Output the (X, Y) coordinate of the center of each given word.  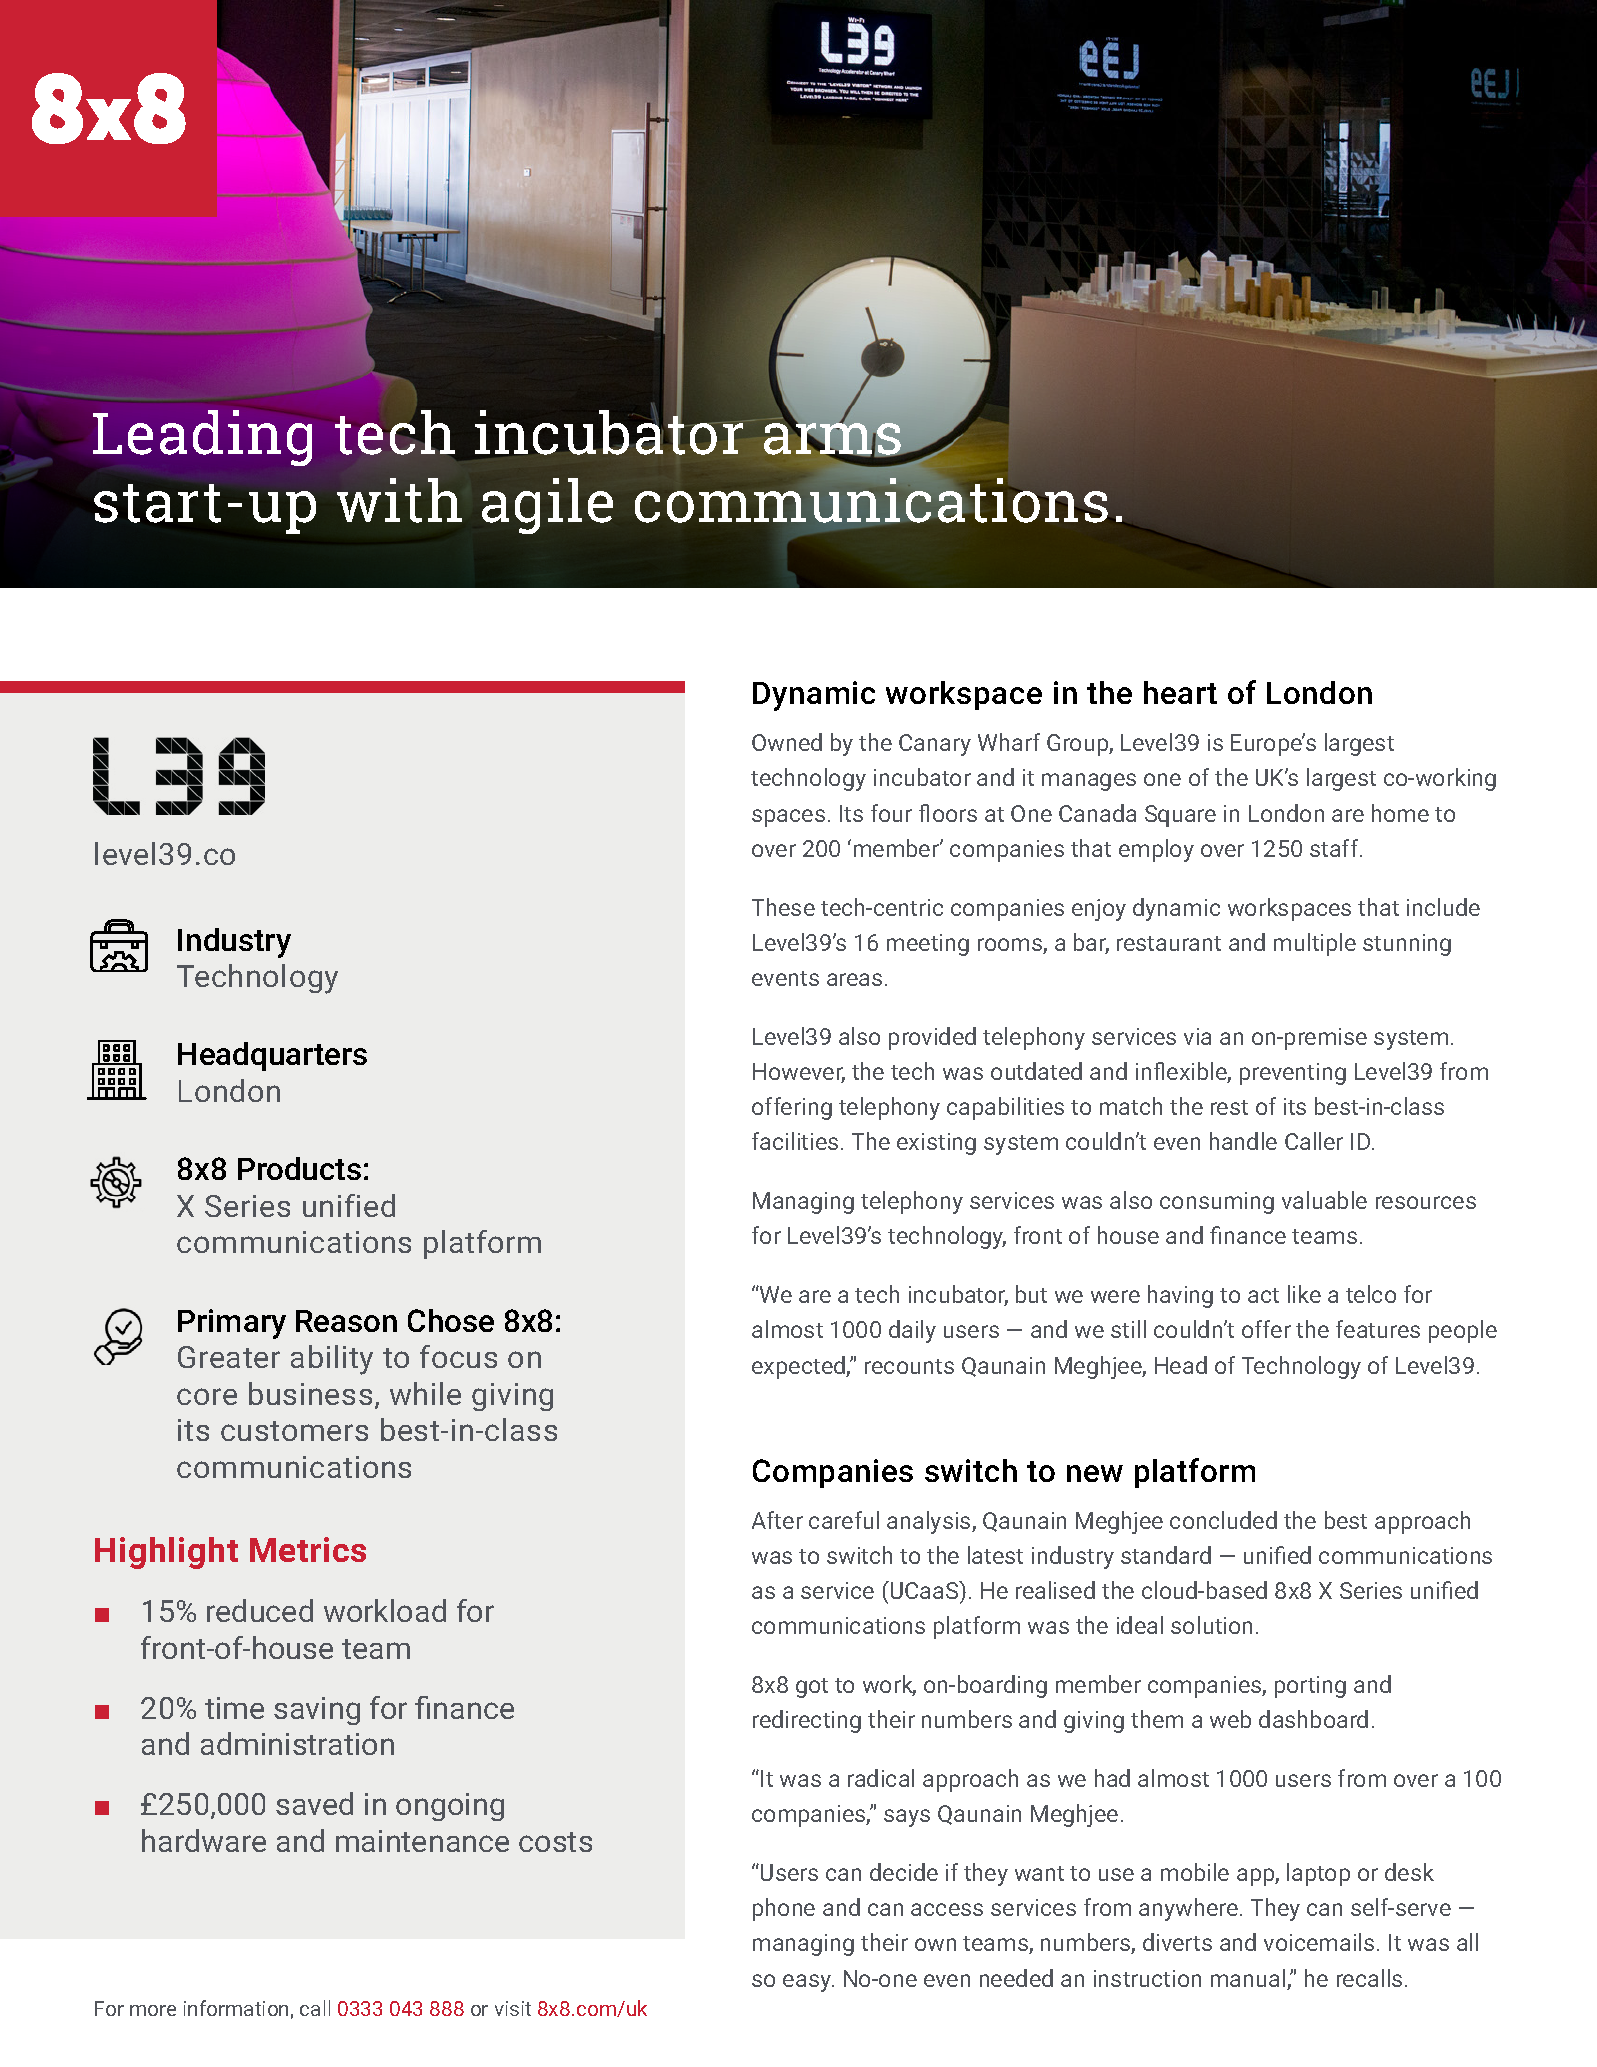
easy (808, 1983)
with (399, 500)
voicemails (1319, 1942)
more (153, 2010)
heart (1180, 692)
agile (547, 506)
